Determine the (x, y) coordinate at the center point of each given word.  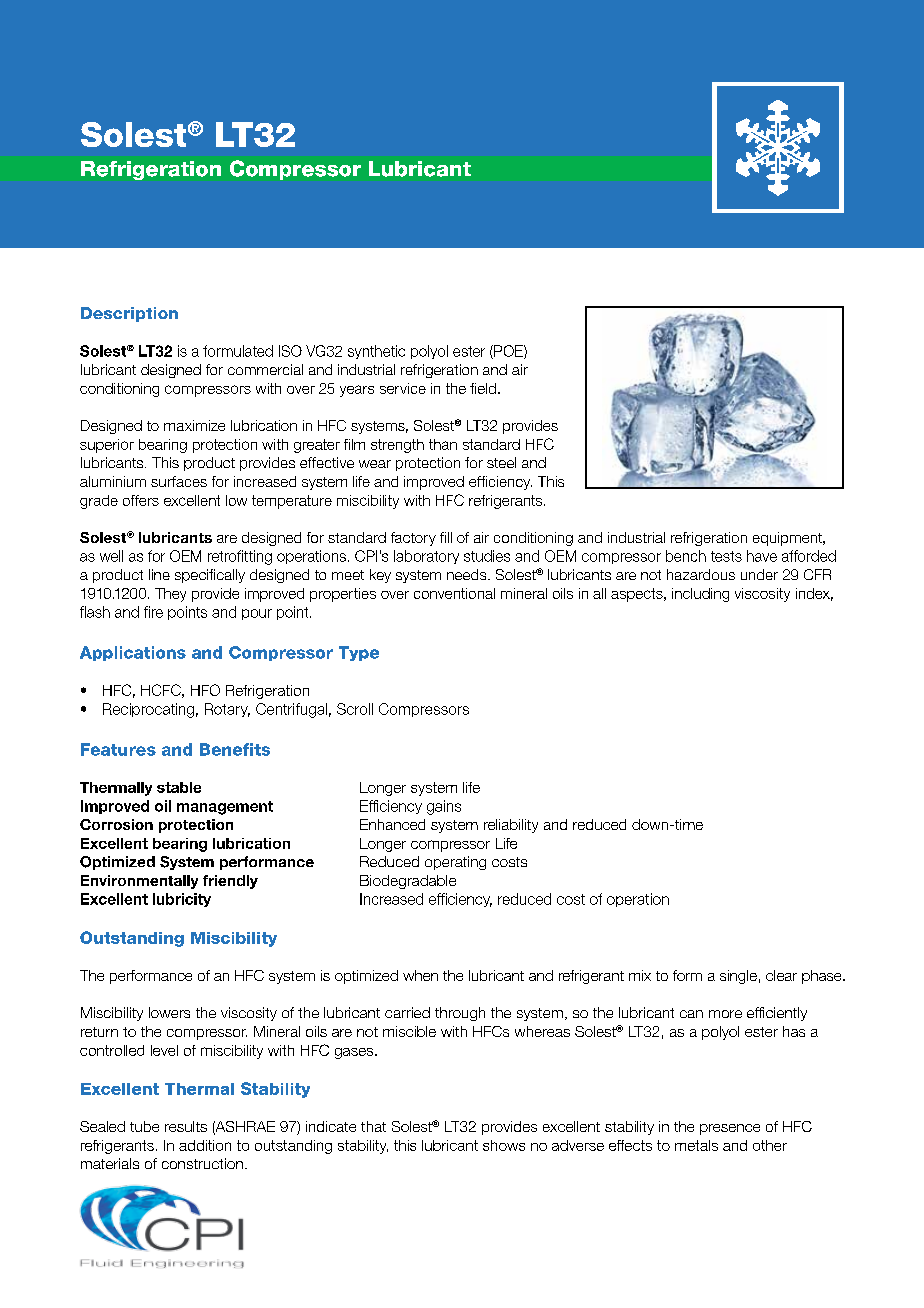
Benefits (235, 749)
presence (730, 1129)
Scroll (355, 709)
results (186, 1126)
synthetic (376, 352)
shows (504, 1145)
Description (129, 314)
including (700, 595)
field (483, 388)
